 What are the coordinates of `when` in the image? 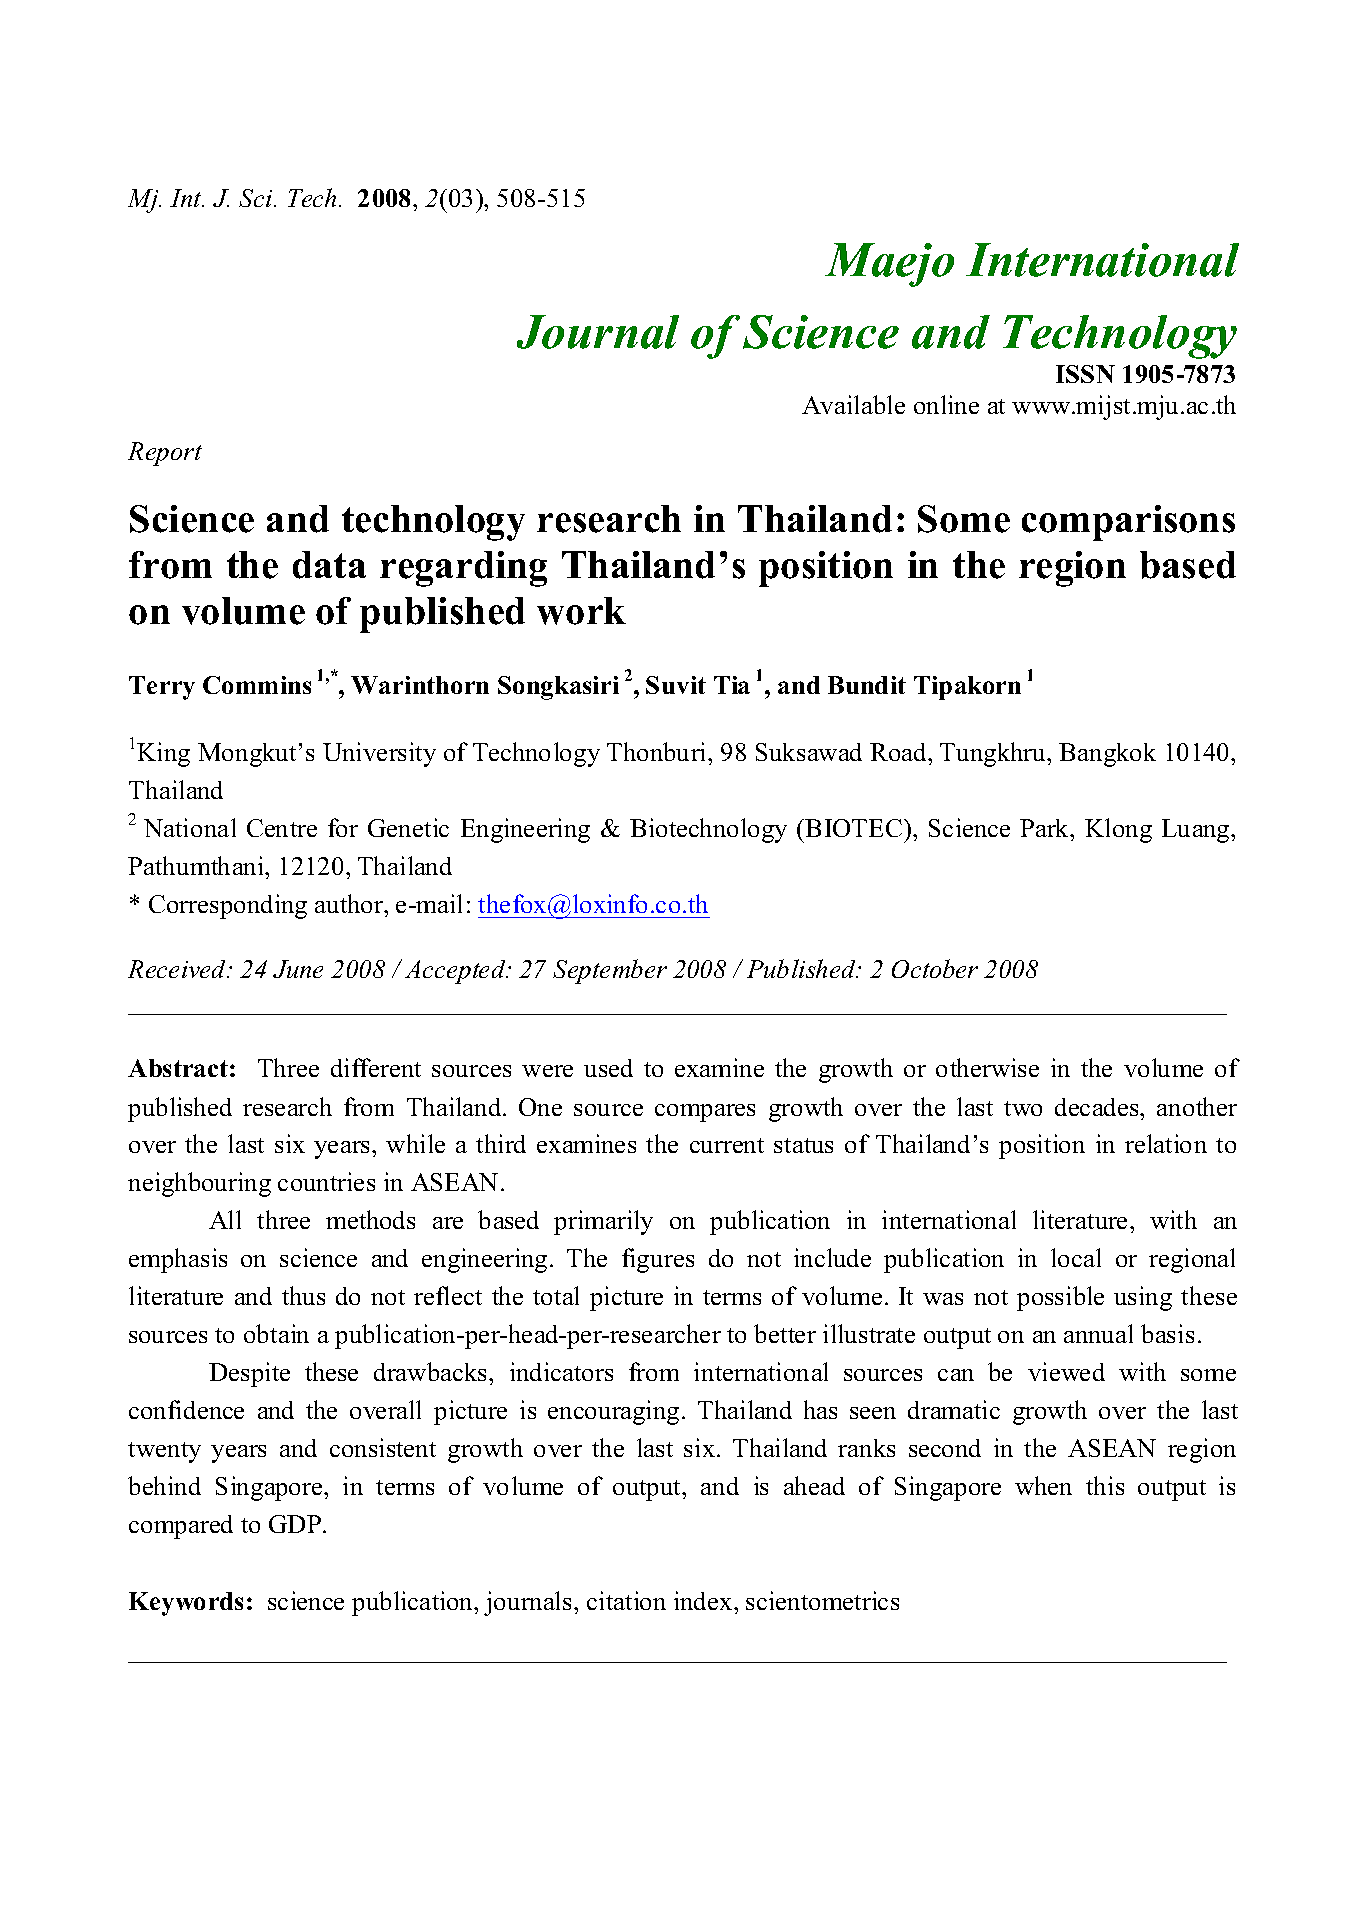 It's located at (1043, 1485).
